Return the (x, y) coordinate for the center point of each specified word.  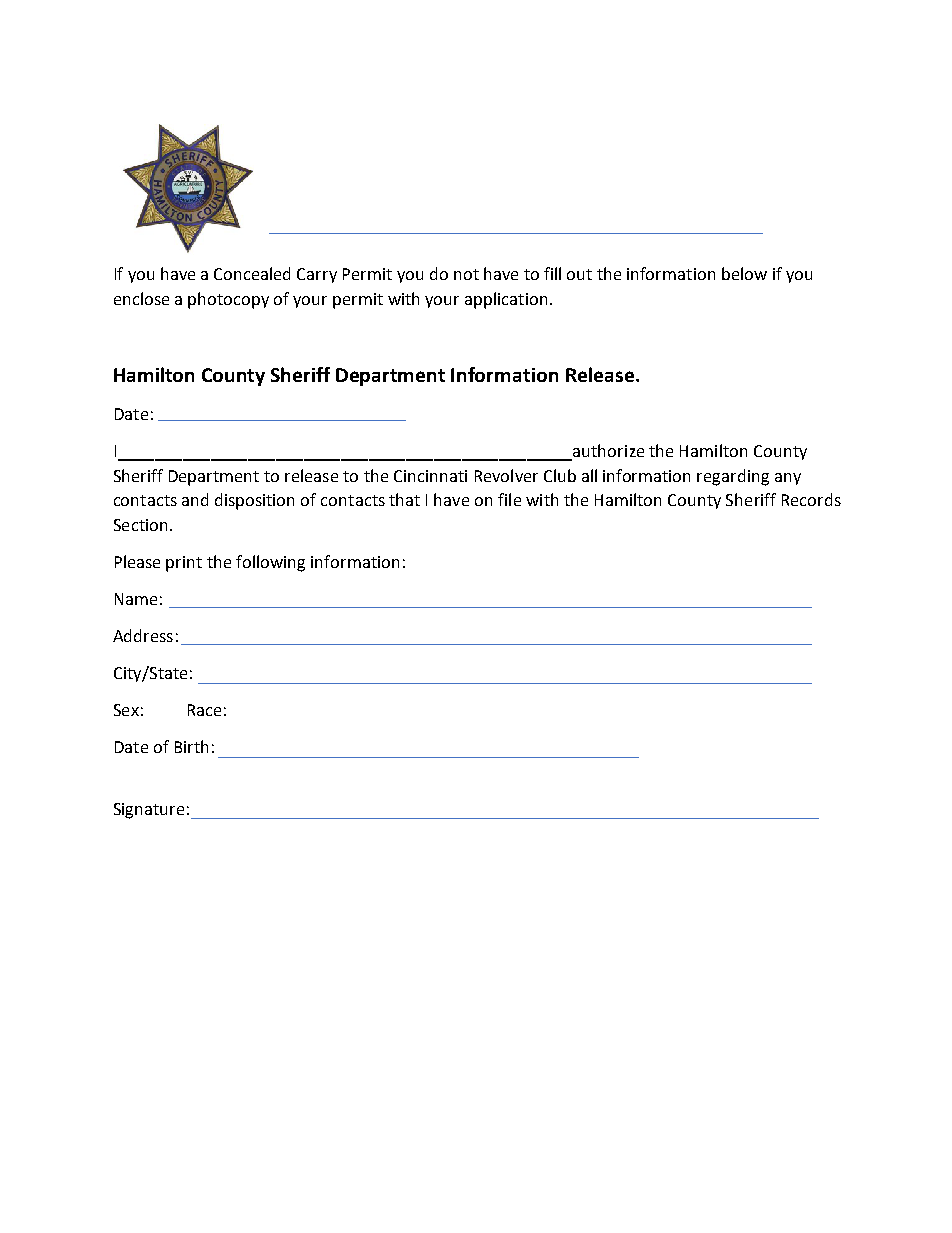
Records (811, 499)
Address (143, 635)
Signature (149, 811)
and (195, 499)
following (270, 563)
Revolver (506, 475)
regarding (733, 477)
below (744, 273)
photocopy (228, 300)
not (466, 274)
